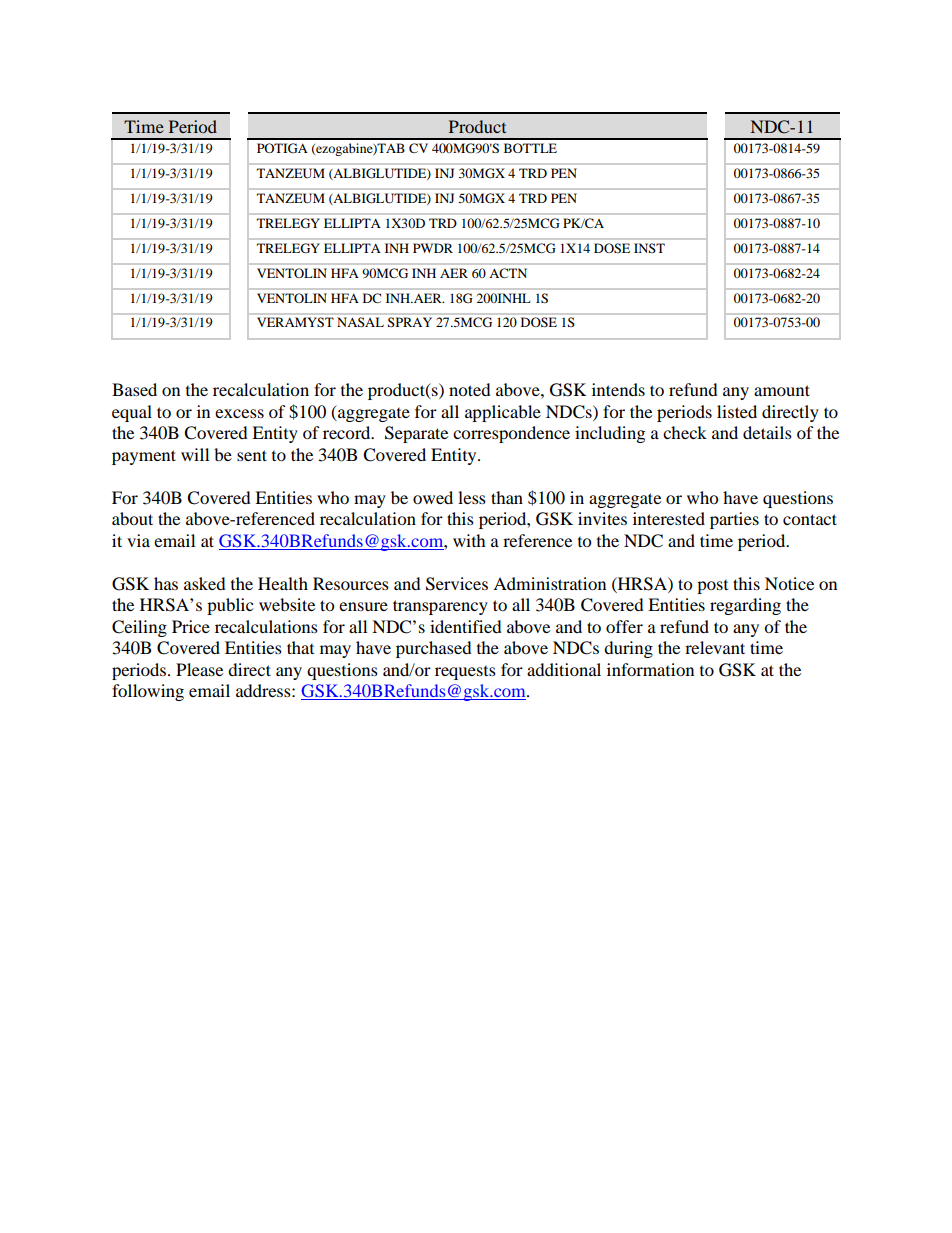 This page has height=1233, width=952. What do you see at coordinates (472, 497) in the page?
I see `less` at bounding box center [472, 497].
